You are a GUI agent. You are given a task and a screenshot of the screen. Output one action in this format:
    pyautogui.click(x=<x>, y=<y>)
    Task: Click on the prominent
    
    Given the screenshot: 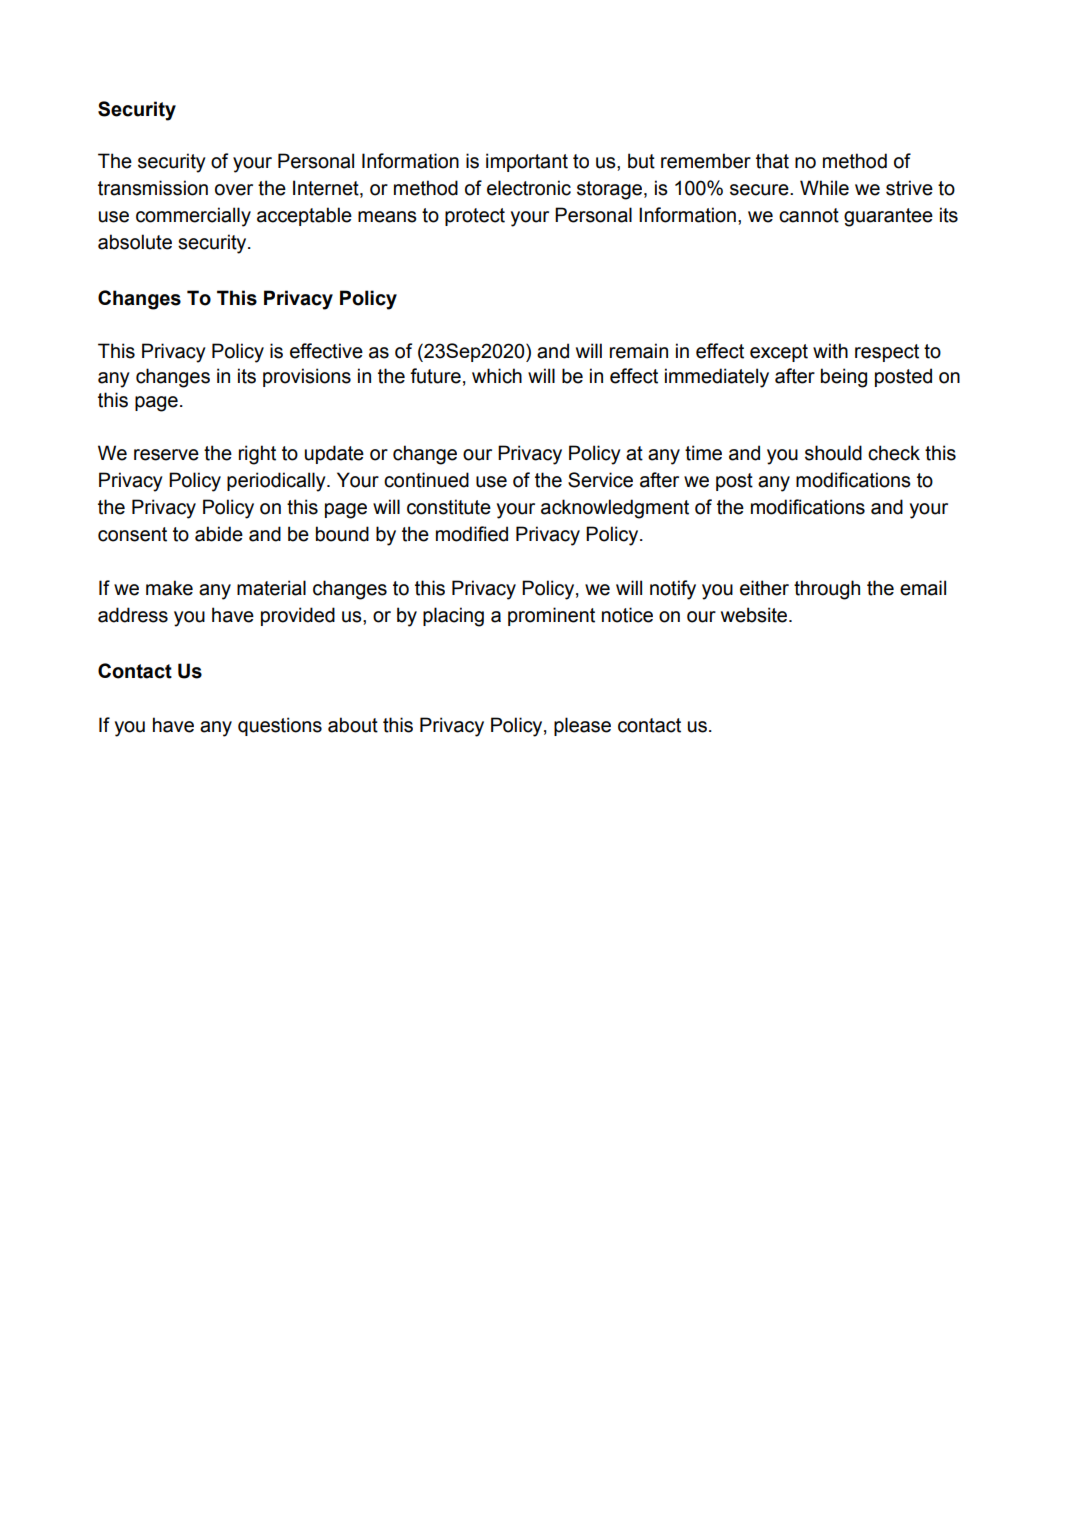 What is the action you would take?
    pyautogui.click(x=551, y=616)
